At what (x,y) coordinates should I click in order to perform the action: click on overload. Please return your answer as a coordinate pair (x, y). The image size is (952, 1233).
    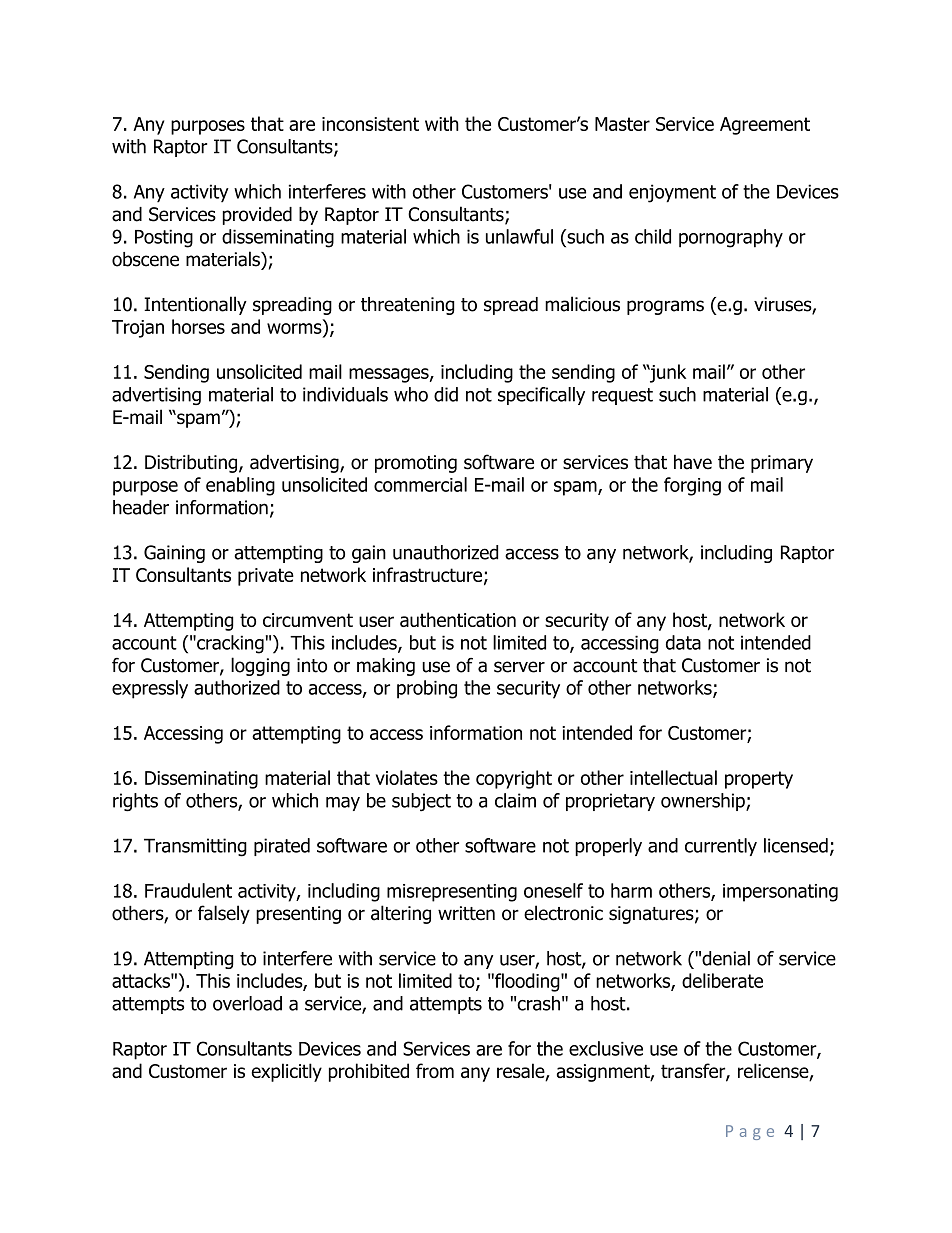
    Looking at the image, I should click on (247, 1003).
